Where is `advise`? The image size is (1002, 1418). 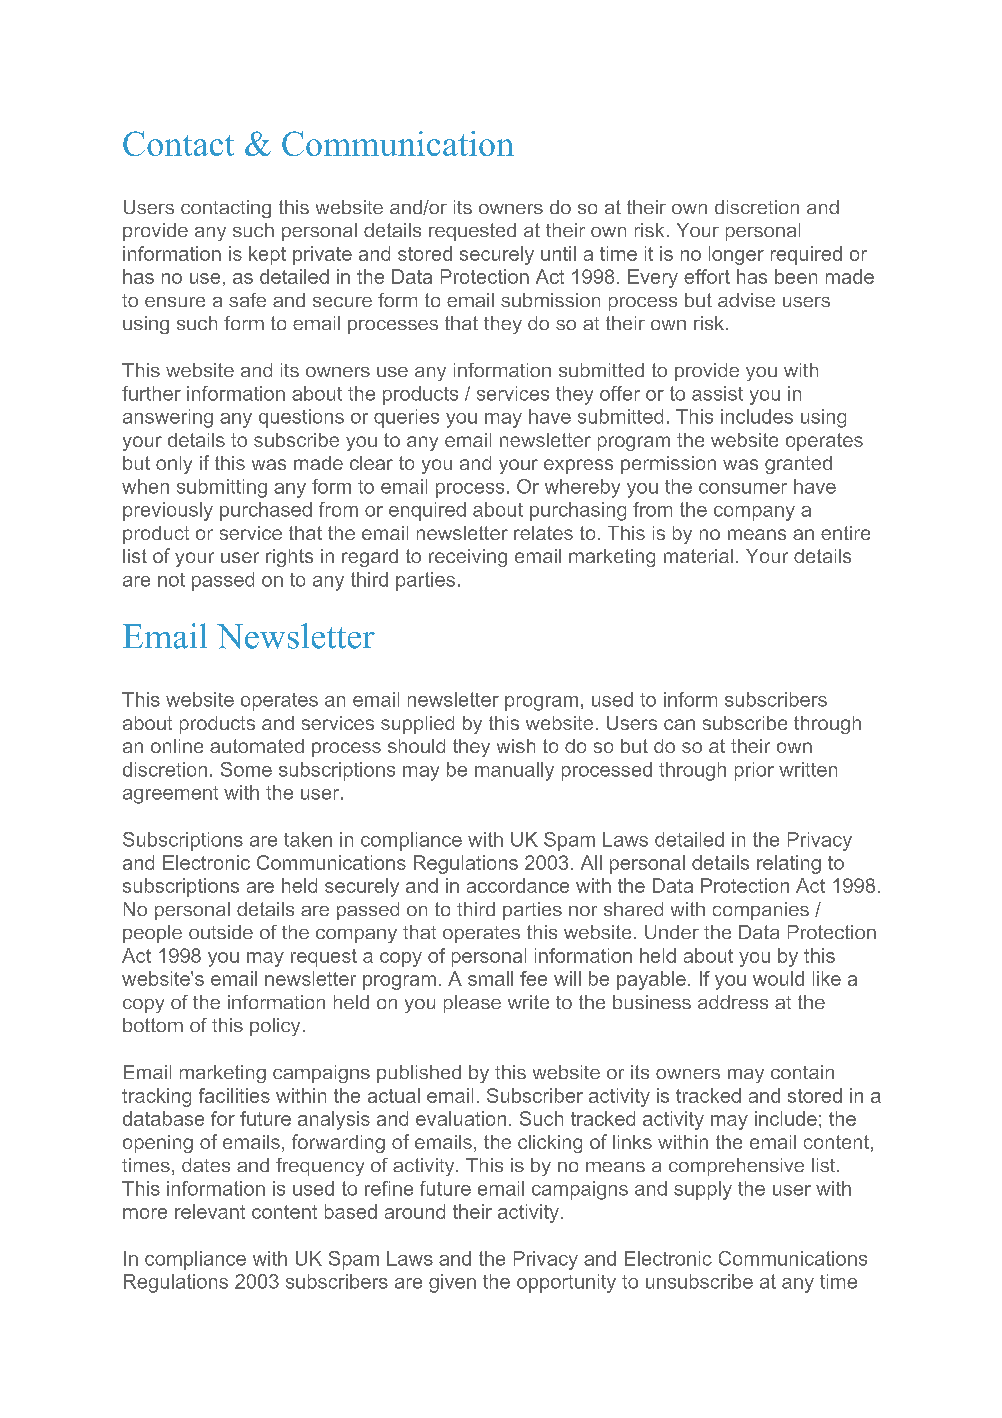 advise is located at coordinates (746, 300).
